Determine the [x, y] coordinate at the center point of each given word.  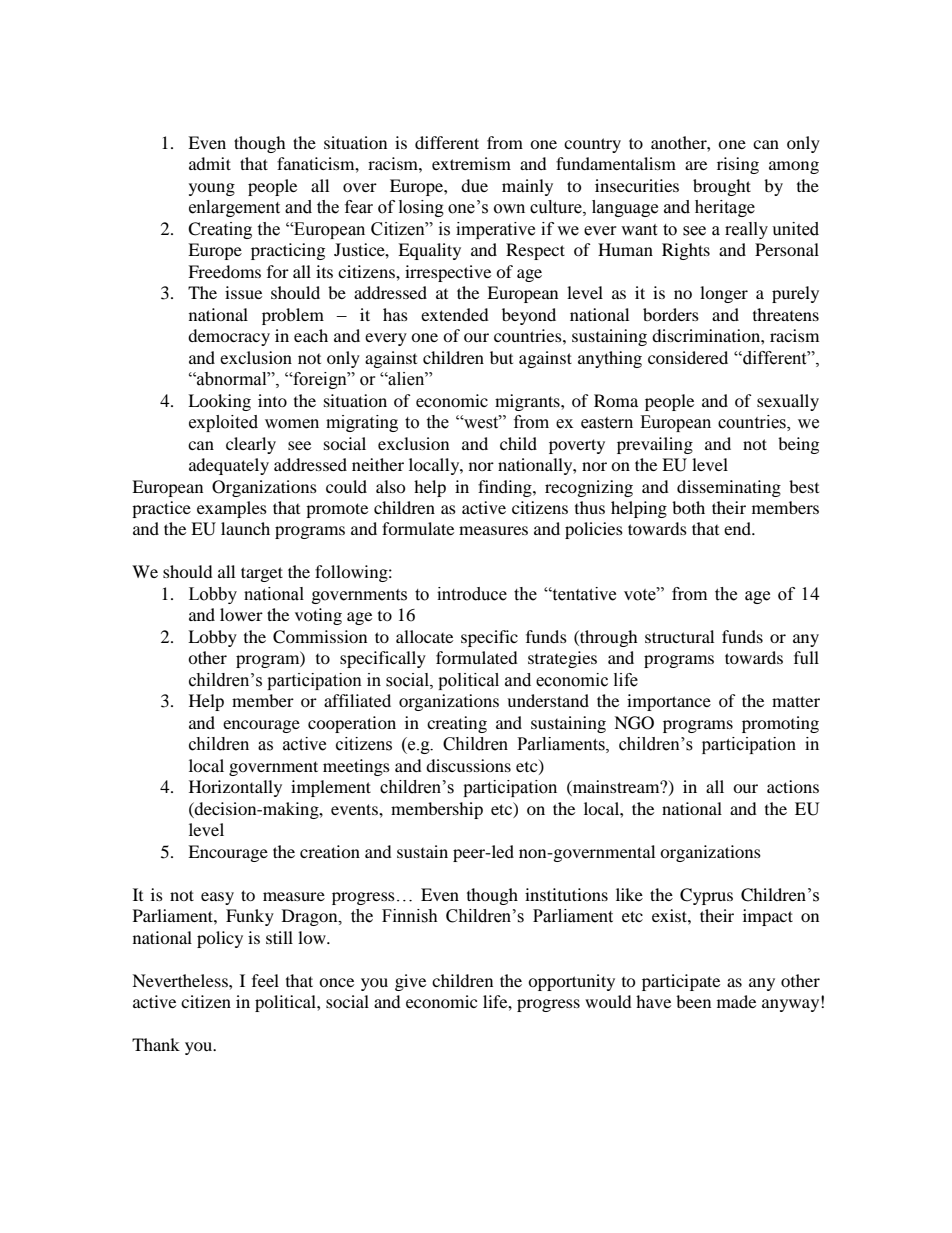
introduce [472, 594]
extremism [471, 163]
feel [265, 980]
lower [241, 614]
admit [210, 163]
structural [679, 636]
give [410, 982]
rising [738, 165]
